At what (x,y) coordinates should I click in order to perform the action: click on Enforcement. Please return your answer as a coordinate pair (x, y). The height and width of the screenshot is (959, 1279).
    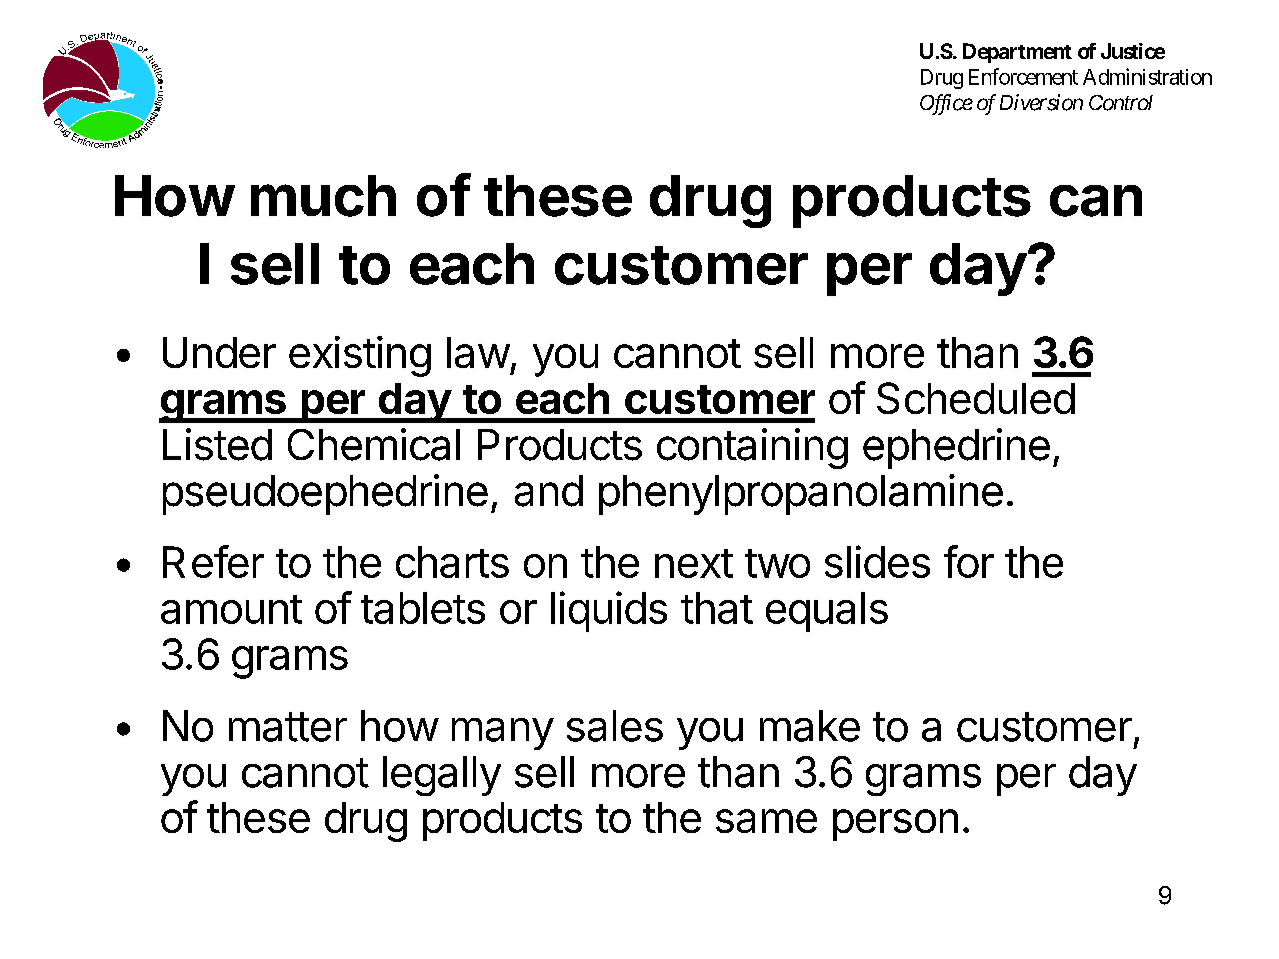
    Looking at the image, I should click on (1023, 76).
